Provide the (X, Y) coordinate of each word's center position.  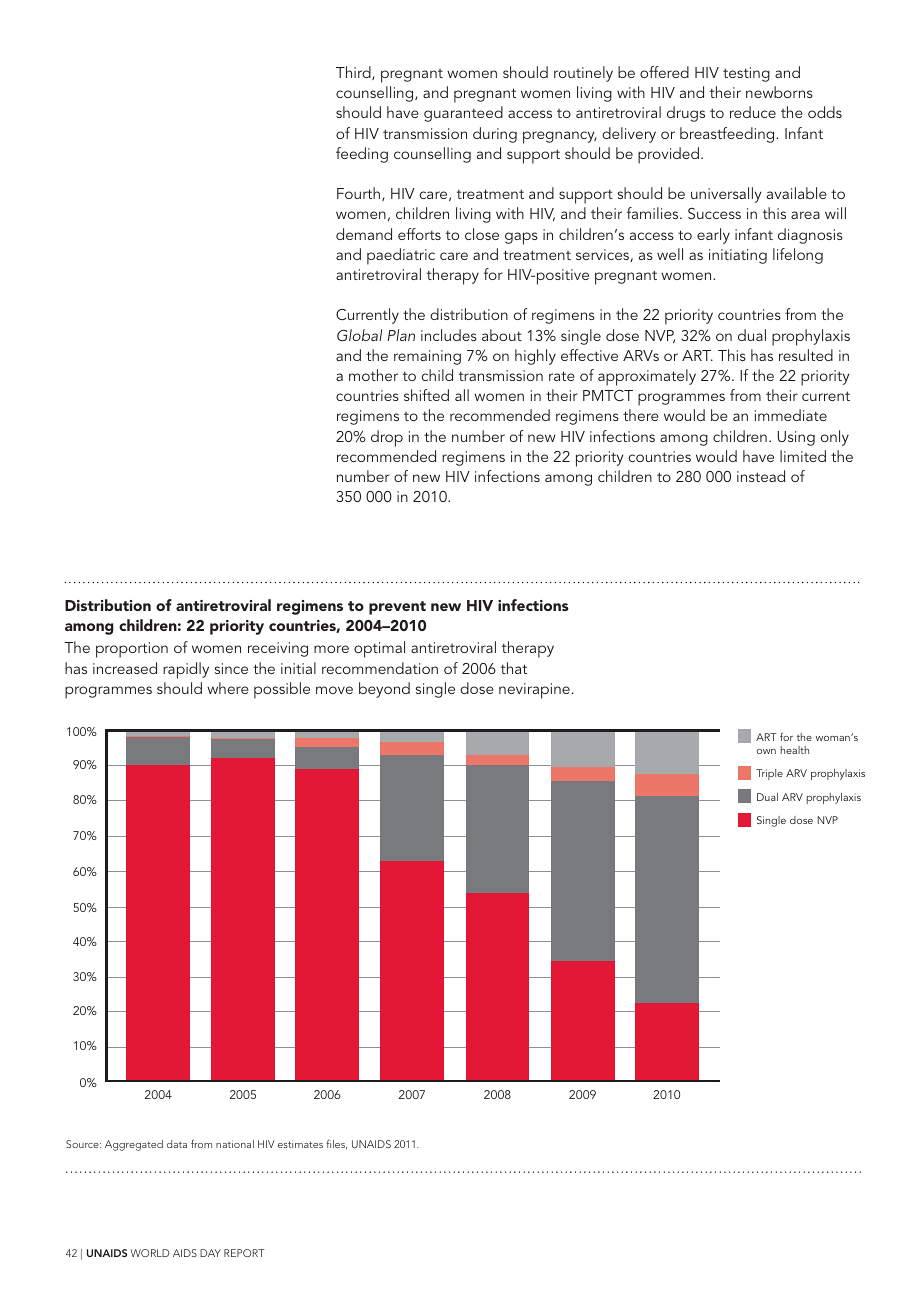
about (502, 335)
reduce (753, 112)
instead (761, 476)
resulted (806, 355)
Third (354, 73)
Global (359, 335)
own (766, 751)
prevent (397, 608)
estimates (300, 1144)
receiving (278, 649)
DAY (210, 1253)
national (235, 1144)
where (228, 688)
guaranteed (463, 114)
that (514, 668)
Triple (769, 774)
